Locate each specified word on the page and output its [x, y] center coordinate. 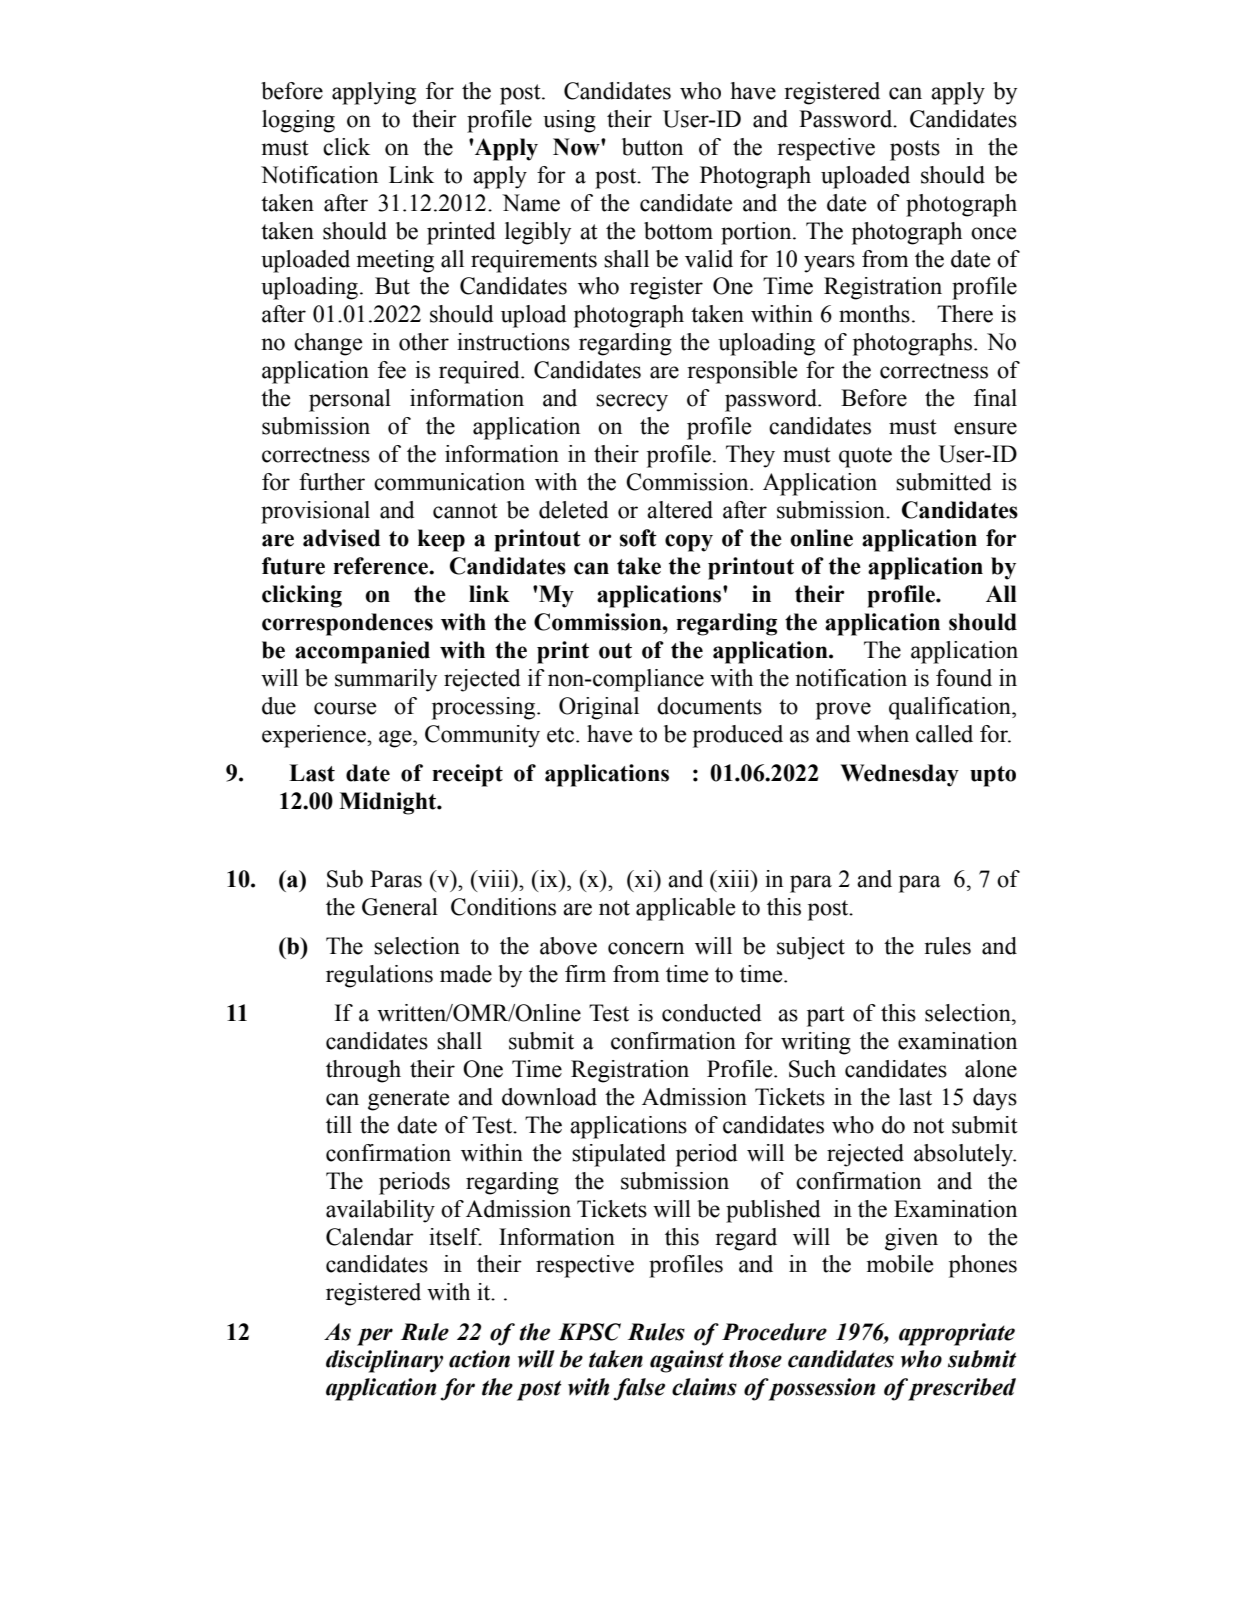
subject [811, 948]
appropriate [957, 1334]
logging [298, 121]
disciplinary [384, 1361]
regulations [379, 976]
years [829, 264]
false [639, 1389]
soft [638, 538]
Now [577, 147]
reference [382, 566]
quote [865, 457]
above [568, 946]
